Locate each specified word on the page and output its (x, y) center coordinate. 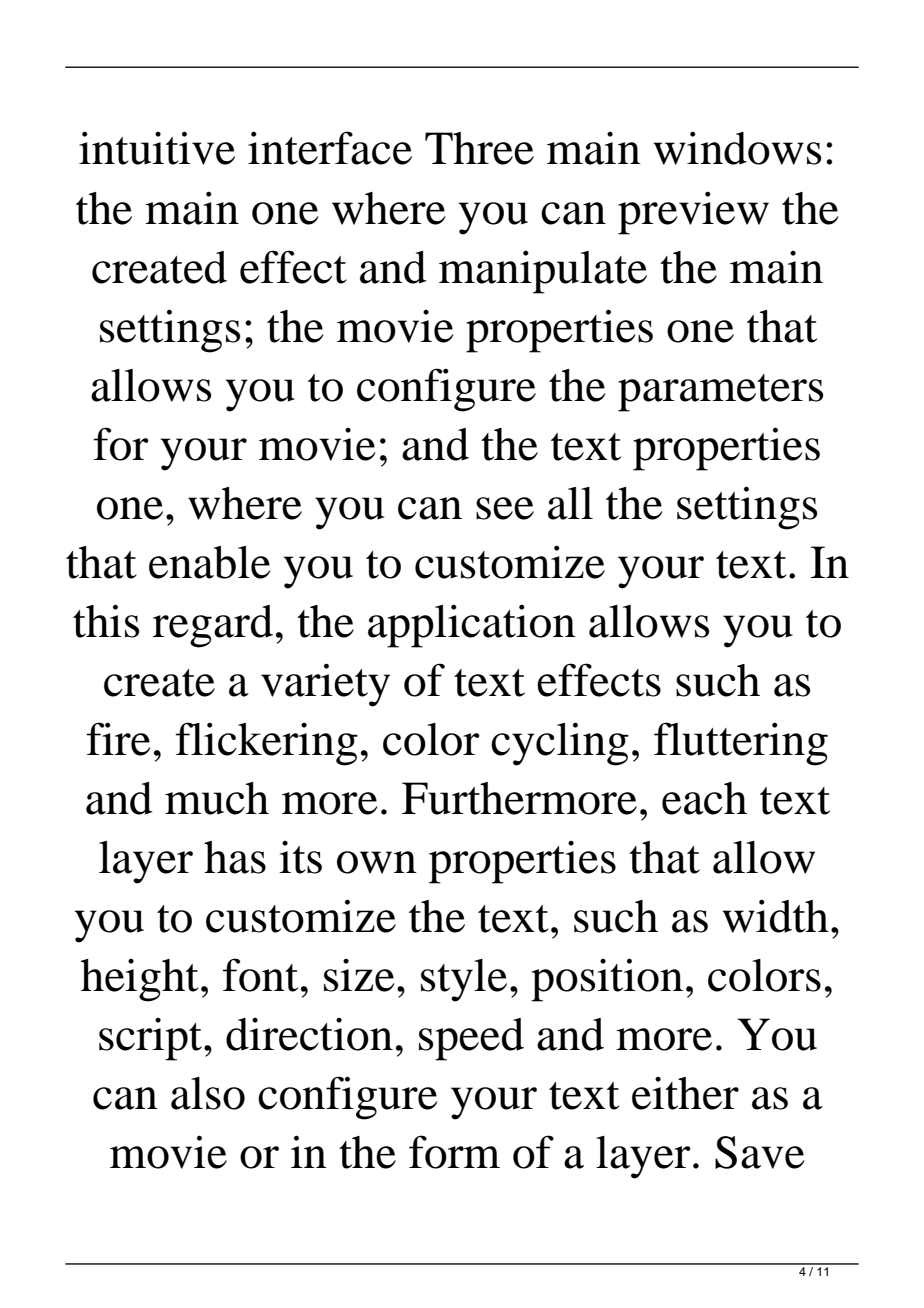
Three (479, 148)
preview (693, 213)
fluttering (741, 744)
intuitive (157, 148)
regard (213, 626)
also (208, 1093)
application (472, 626)
